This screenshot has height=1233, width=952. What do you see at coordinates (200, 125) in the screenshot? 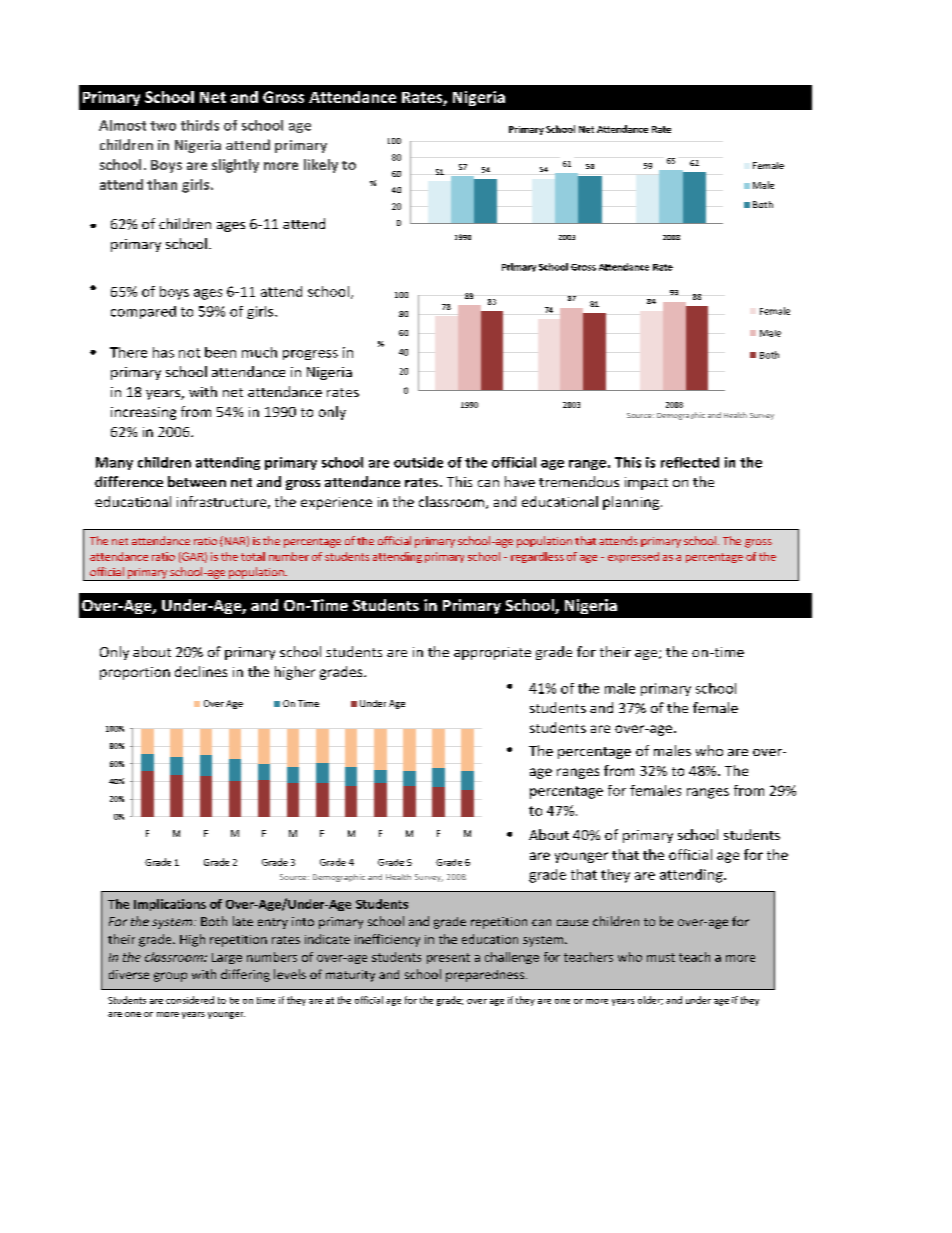
I see `thirds` at bounding box center [200, 125].
